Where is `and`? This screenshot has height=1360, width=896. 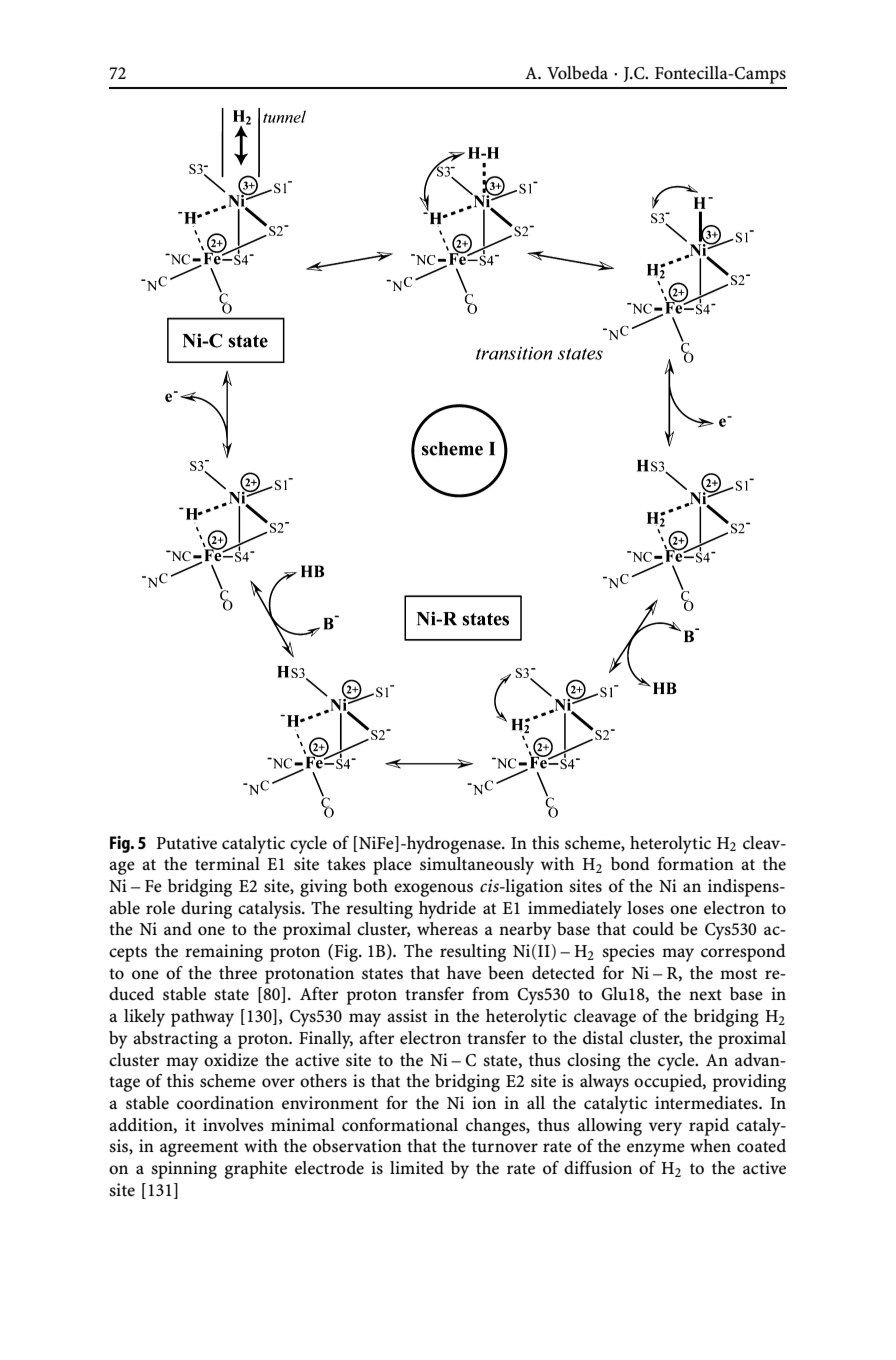 and is located at coordinates (178, 928).
